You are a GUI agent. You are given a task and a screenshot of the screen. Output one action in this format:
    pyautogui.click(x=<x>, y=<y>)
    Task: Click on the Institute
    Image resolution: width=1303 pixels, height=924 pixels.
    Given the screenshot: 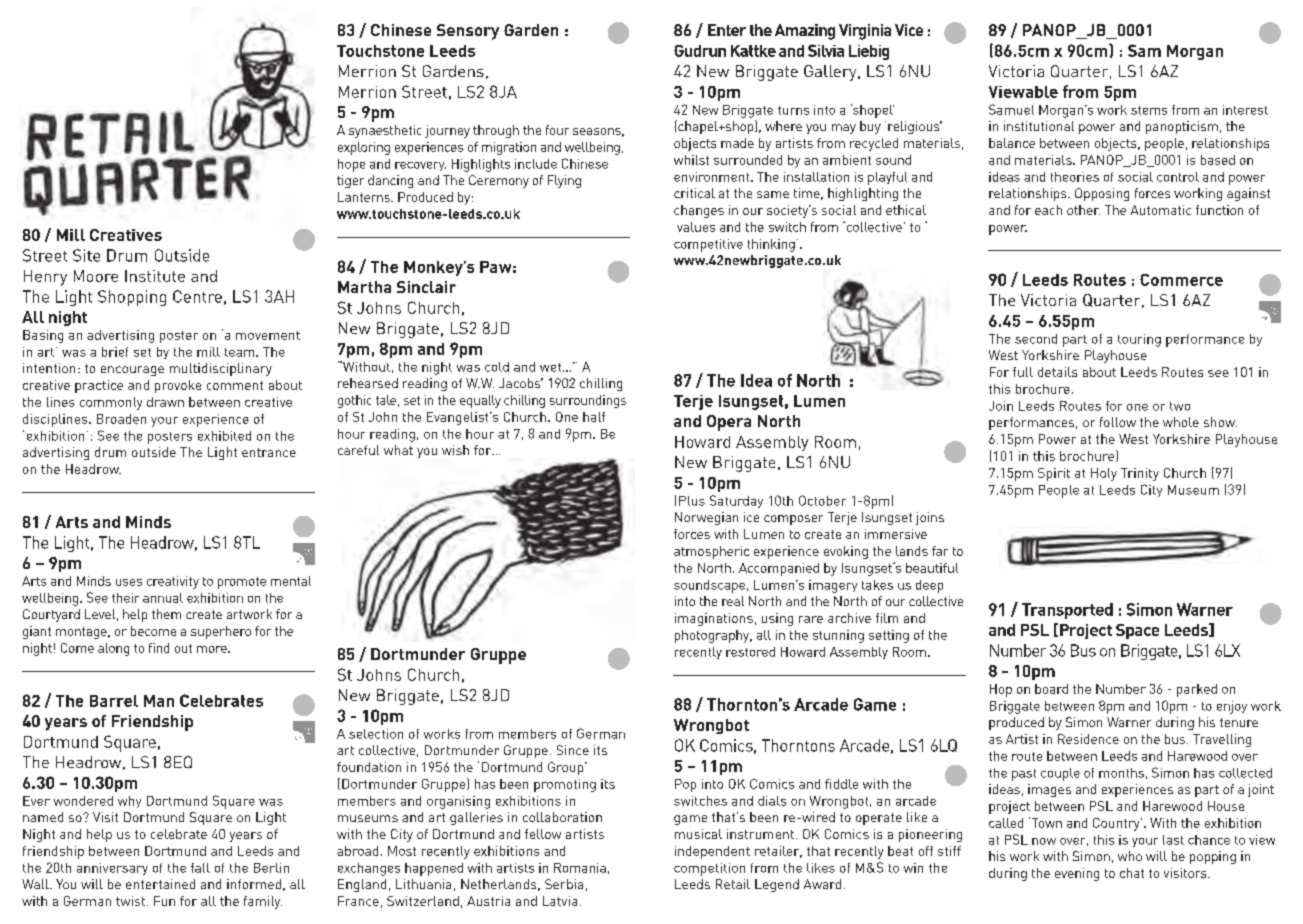 What is the action you would take?
    pyautogui.click(x=155, y=276)
